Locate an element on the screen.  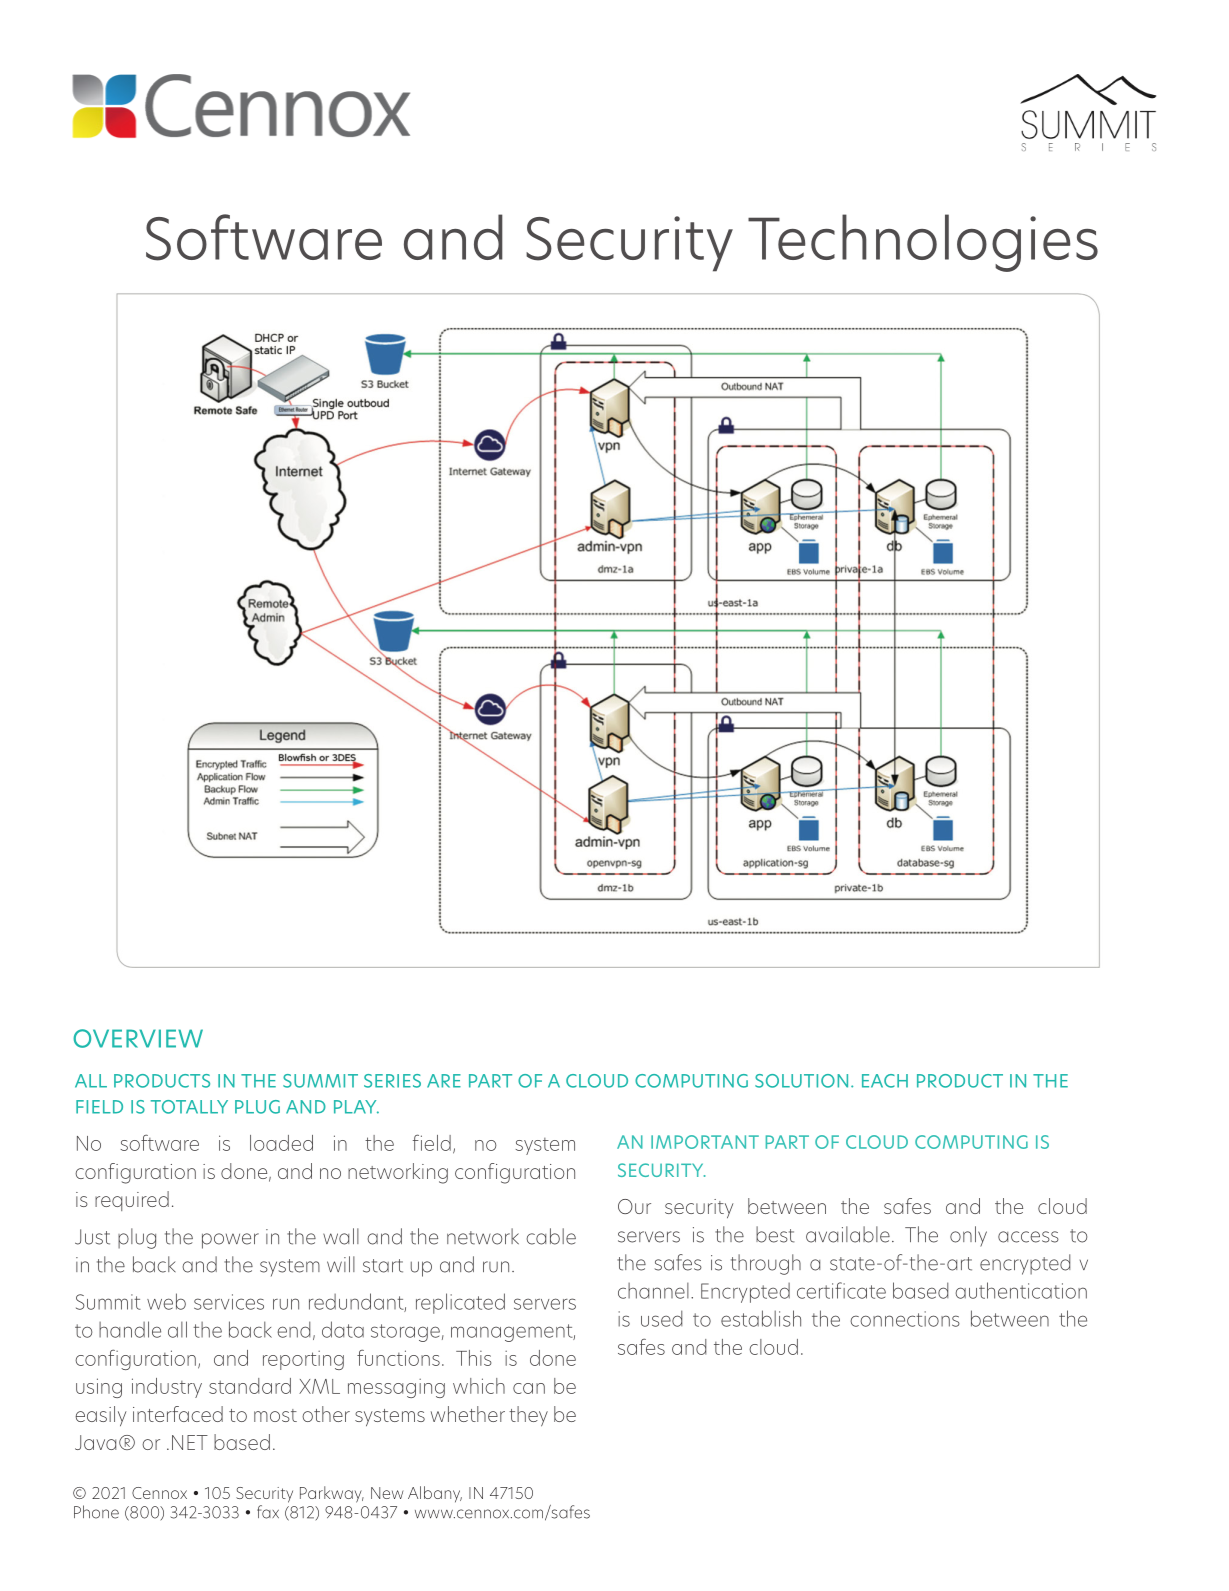
IMPORTANT is located at coordinates (705, 1142).
